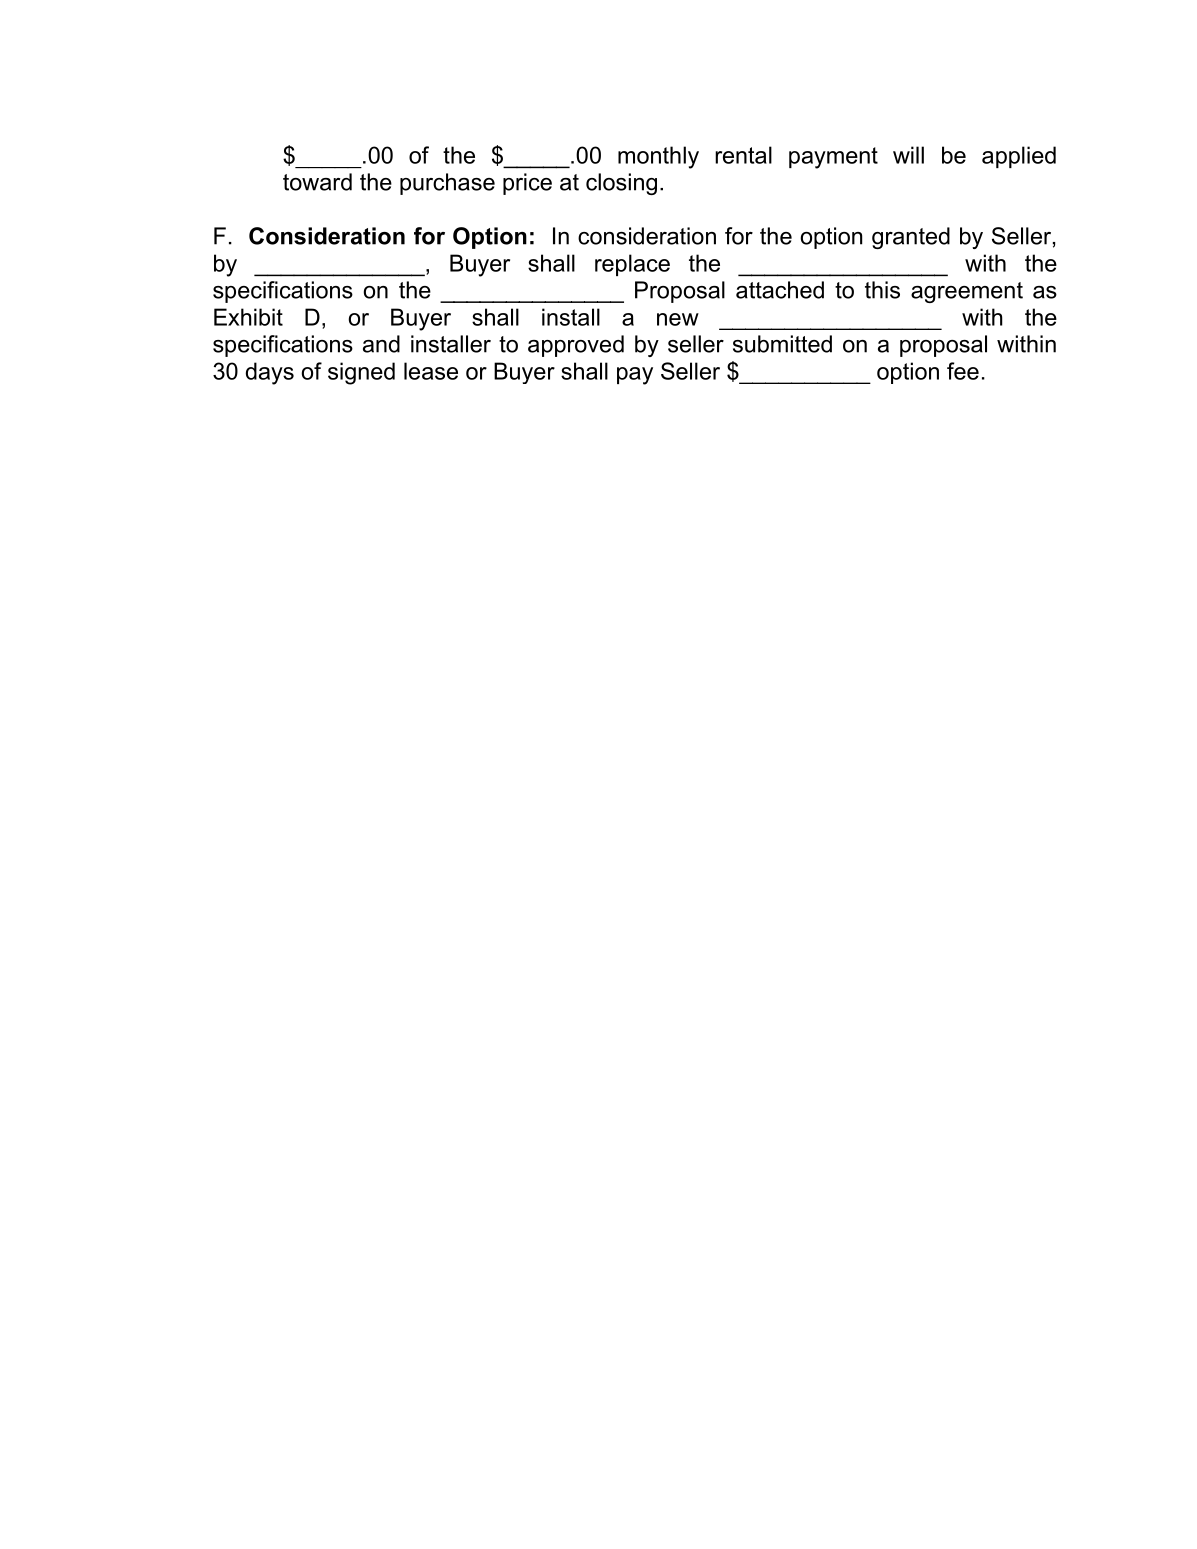  I want to click on closing, so click(621, 184).
